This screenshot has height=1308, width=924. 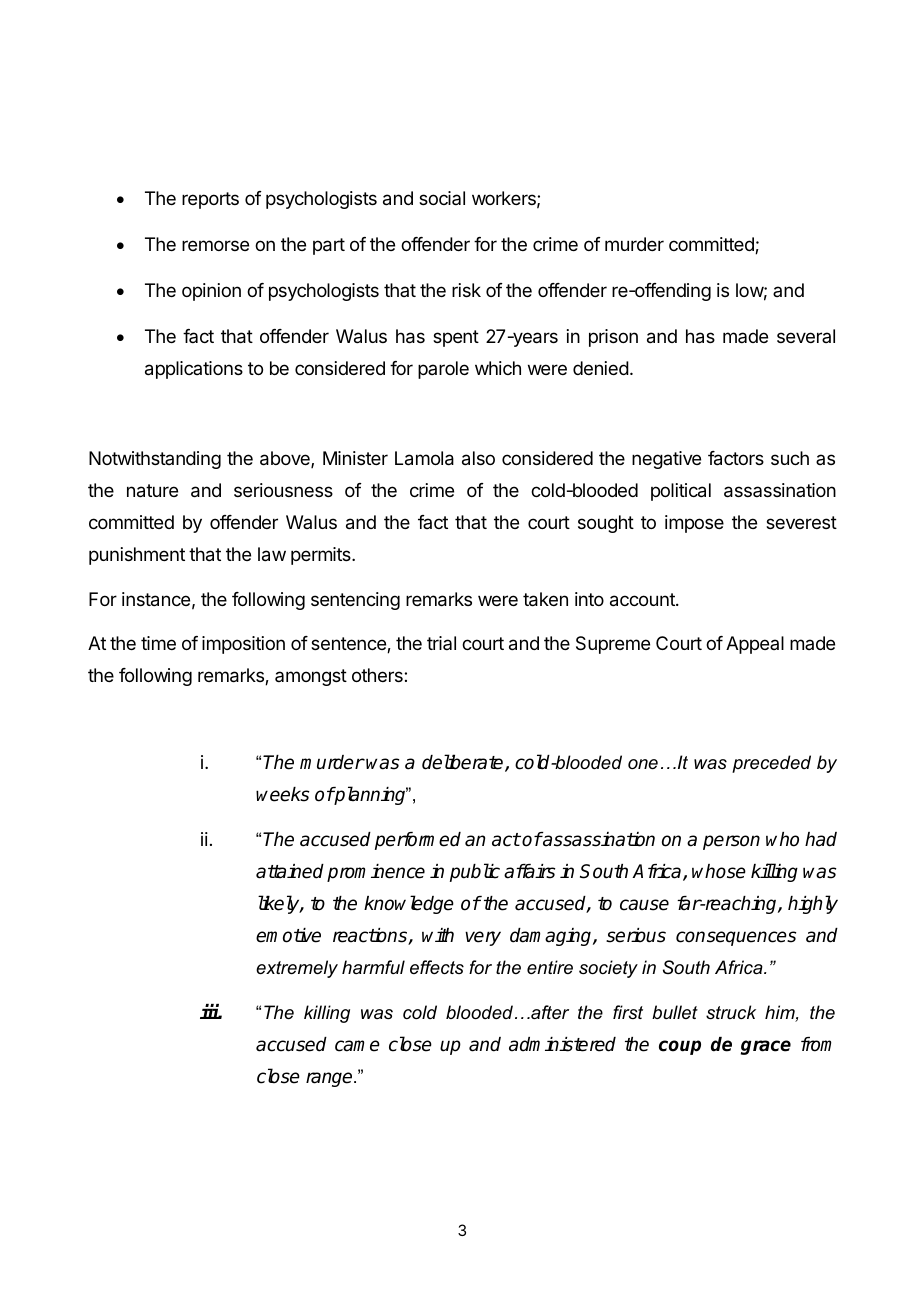 What do you see at coordinates (755, 645) in the screenshot?
I see `Appeal` at bounding box center [755, 645].
